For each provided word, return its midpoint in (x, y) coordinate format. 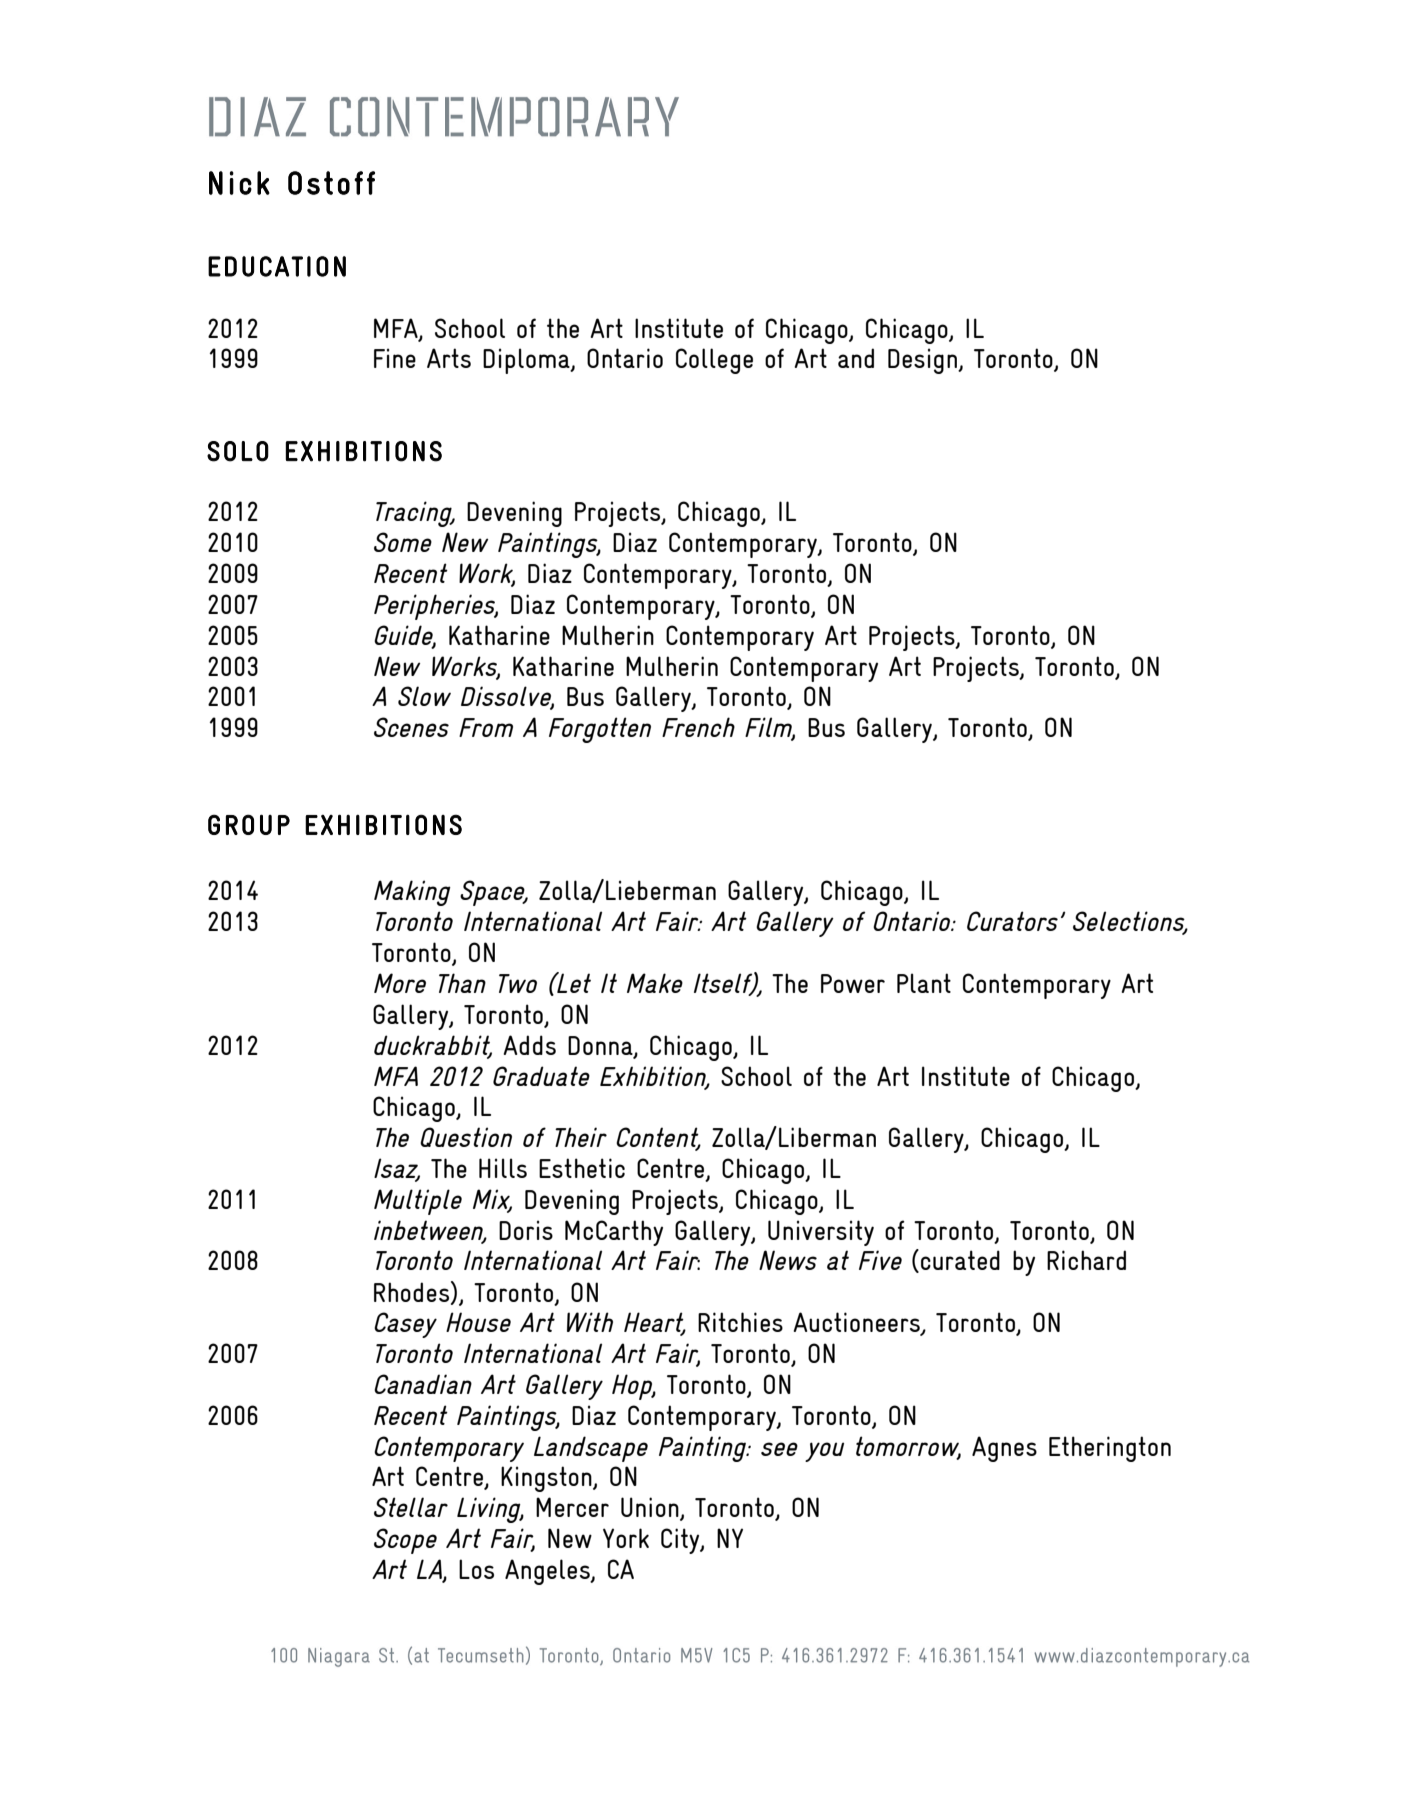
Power (853, 983)
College (714, 361)
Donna (601, 1046)
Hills (503, 1168)
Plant (924, 983)
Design (923, 361)
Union (651, 1508)
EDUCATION (277, 266)
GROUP (249, 824)
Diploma (527, 361)
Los (476, 1569)
